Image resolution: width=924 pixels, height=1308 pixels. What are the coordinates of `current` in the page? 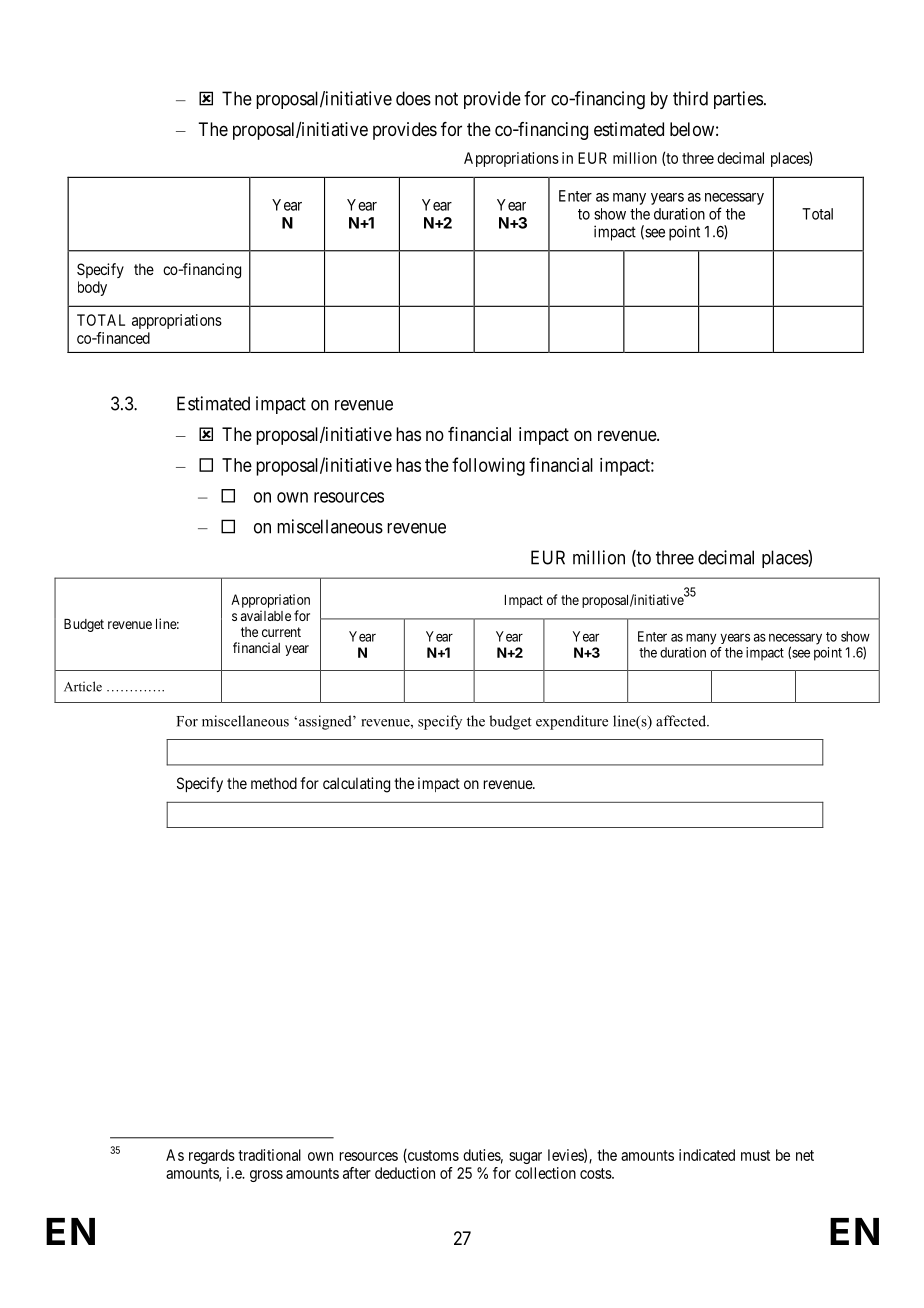 It's located at (281, 632).
